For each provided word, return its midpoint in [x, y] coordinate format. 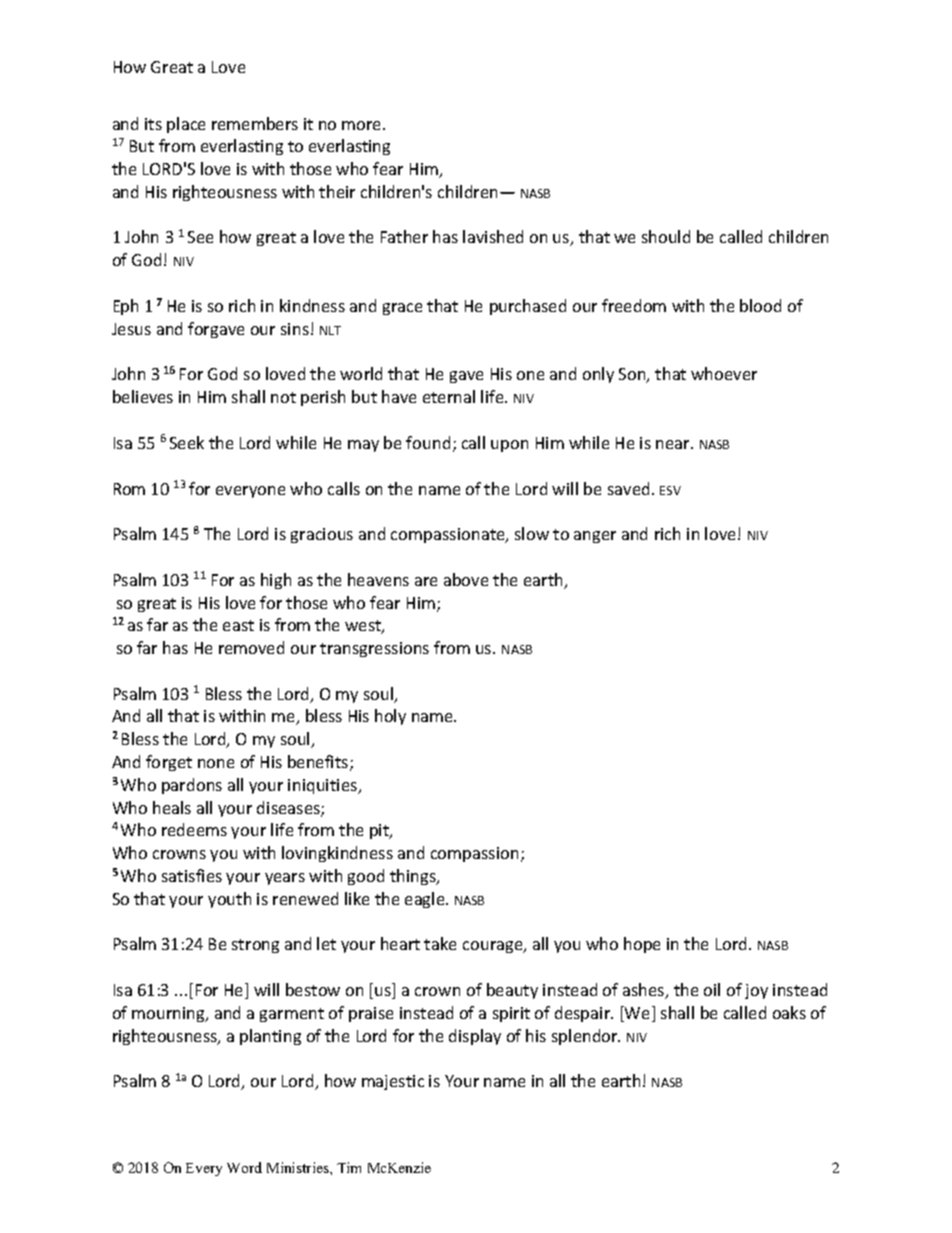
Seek [187, 442]
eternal [449, 396]
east [238, 625]
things [414, 877]
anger [595, 537]
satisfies [192, 875]
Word [244, 1167]
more [363, 125]
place [186, 125]
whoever [724, 373]
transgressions [374, 649]
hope [642, 945]
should [666, 236]
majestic [393, 1082]
